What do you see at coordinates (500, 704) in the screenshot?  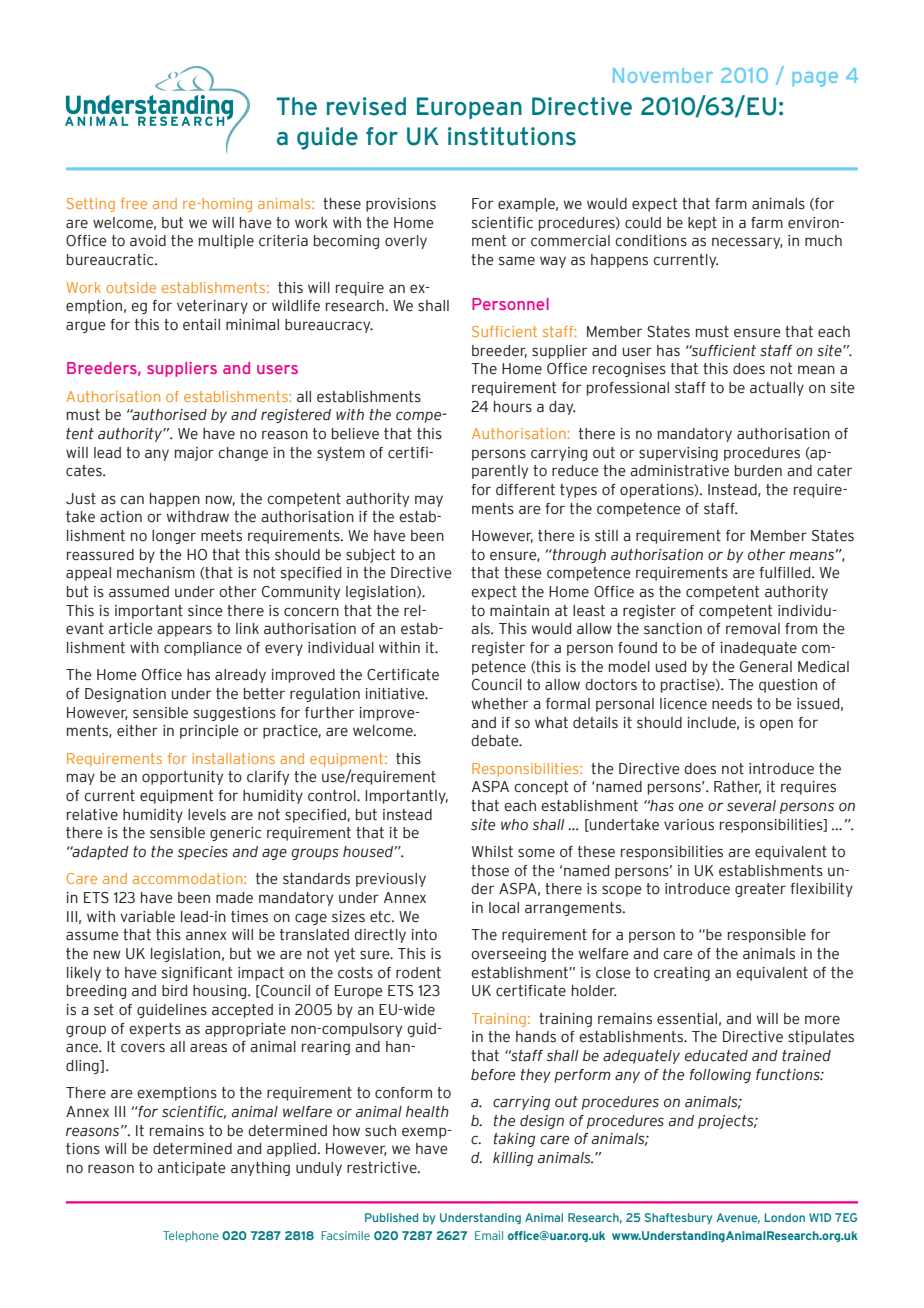 I see `whether` at bounding box center [500, 704].
